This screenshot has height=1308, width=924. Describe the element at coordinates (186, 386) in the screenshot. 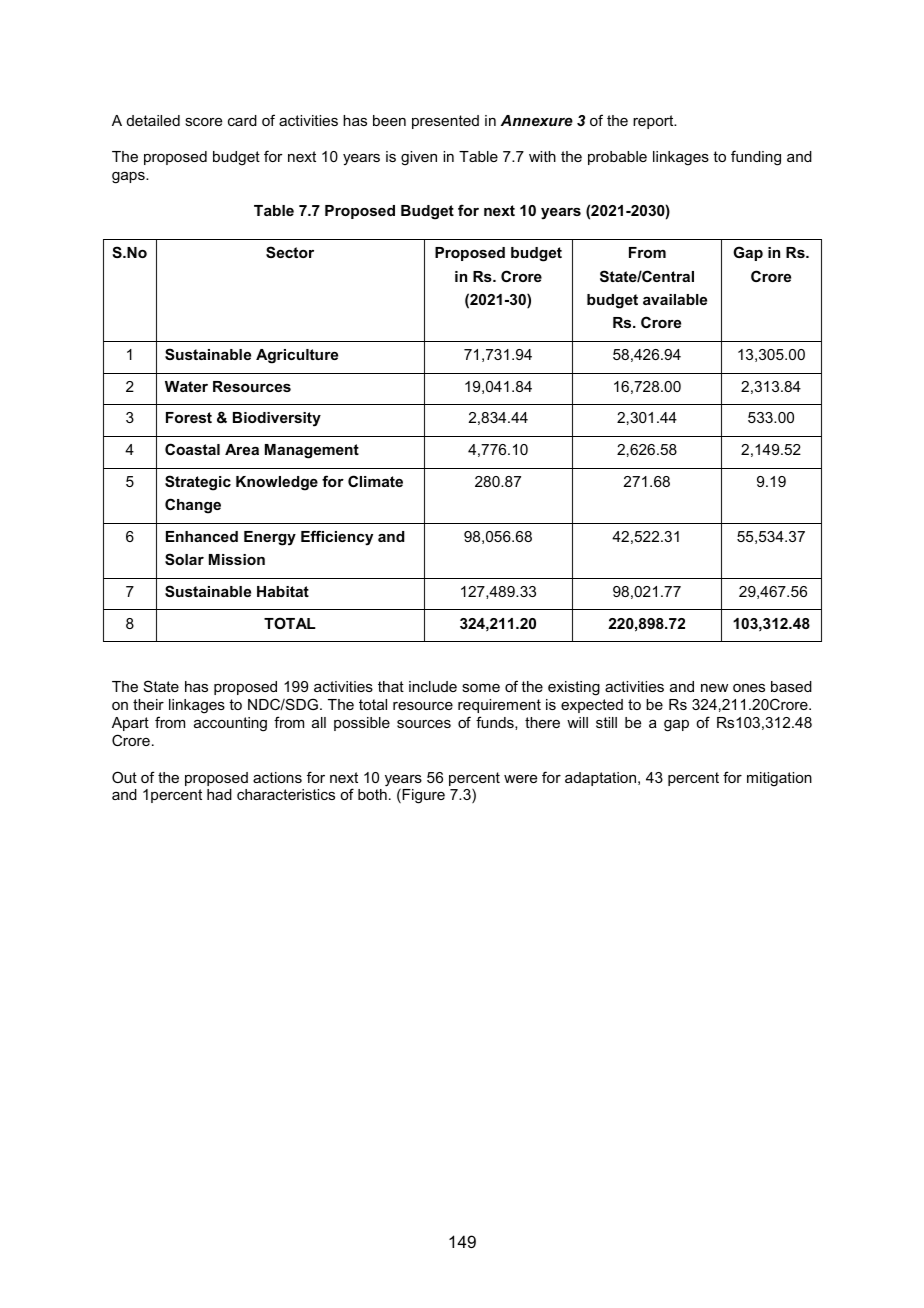

I see `Water` at that location.
